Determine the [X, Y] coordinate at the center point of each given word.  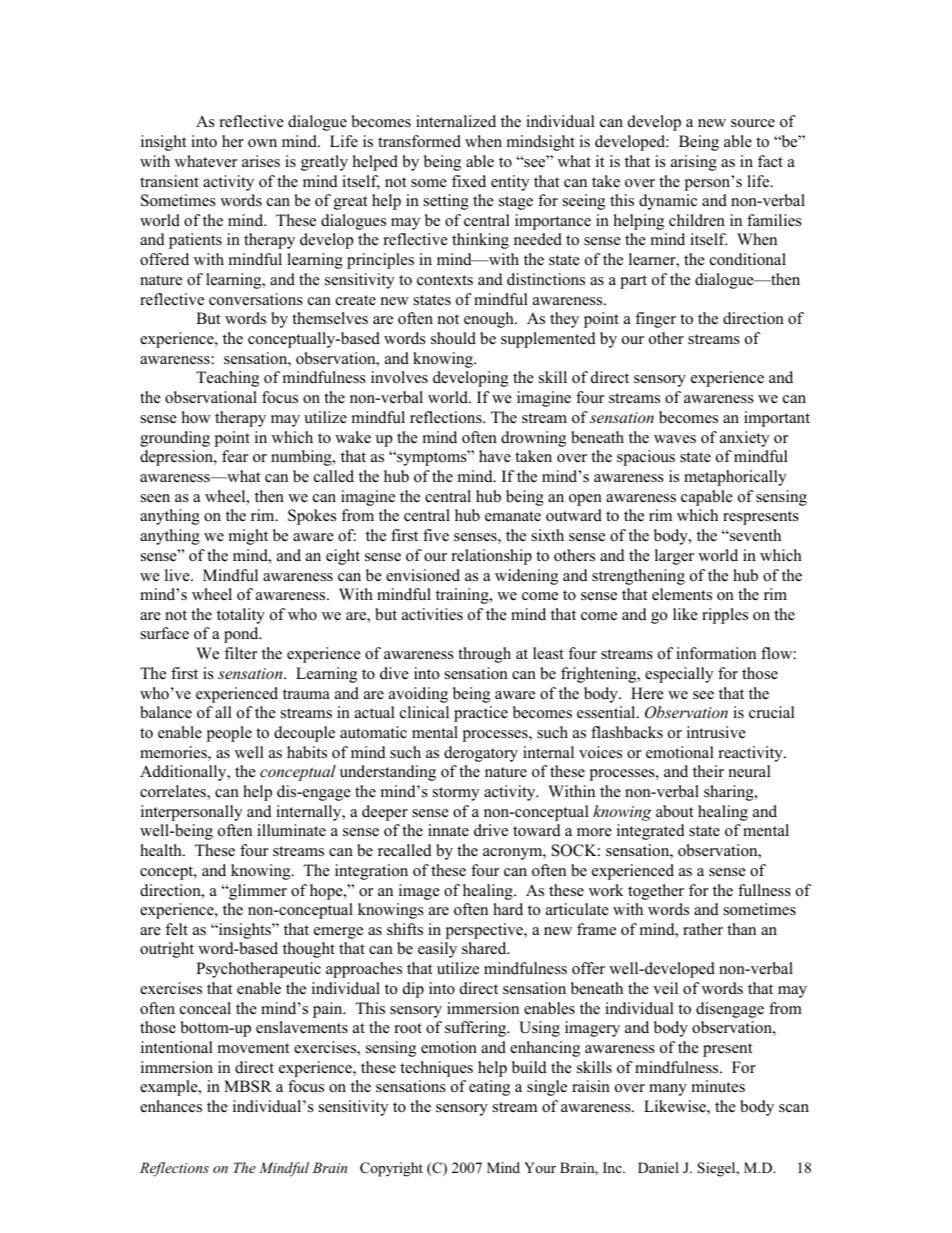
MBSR [248, 1086]
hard [508, 909]
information [716, 653]
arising [694, 163]
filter [240, 653]
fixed [469, 181]
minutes [718, 1086]
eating [489, 1088]
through [484, 655]
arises [261, 161]
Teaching [227, 379]
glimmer [257, 892]
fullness [764, 890]
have [495, 456]
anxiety [744, 439]
